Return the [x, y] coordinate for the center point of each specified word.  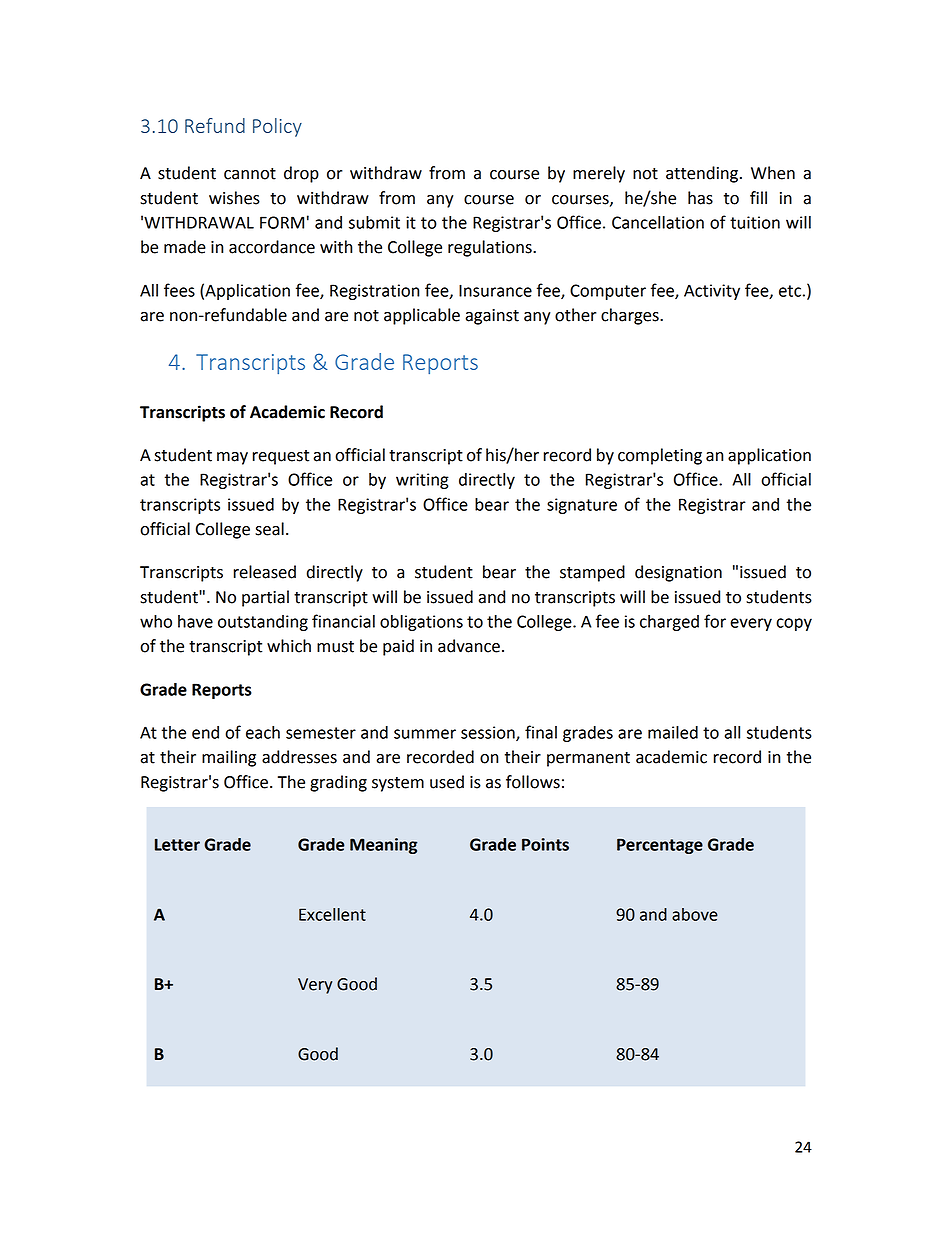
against [492, 317]
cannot [250, 174]
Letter [177, 845]
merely [599, 174]
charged [669, 623]
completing [660, 456]
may [232, 458]
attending [703, 174]
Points [545, 844]
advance [469, 646]
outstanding [263, 623]
